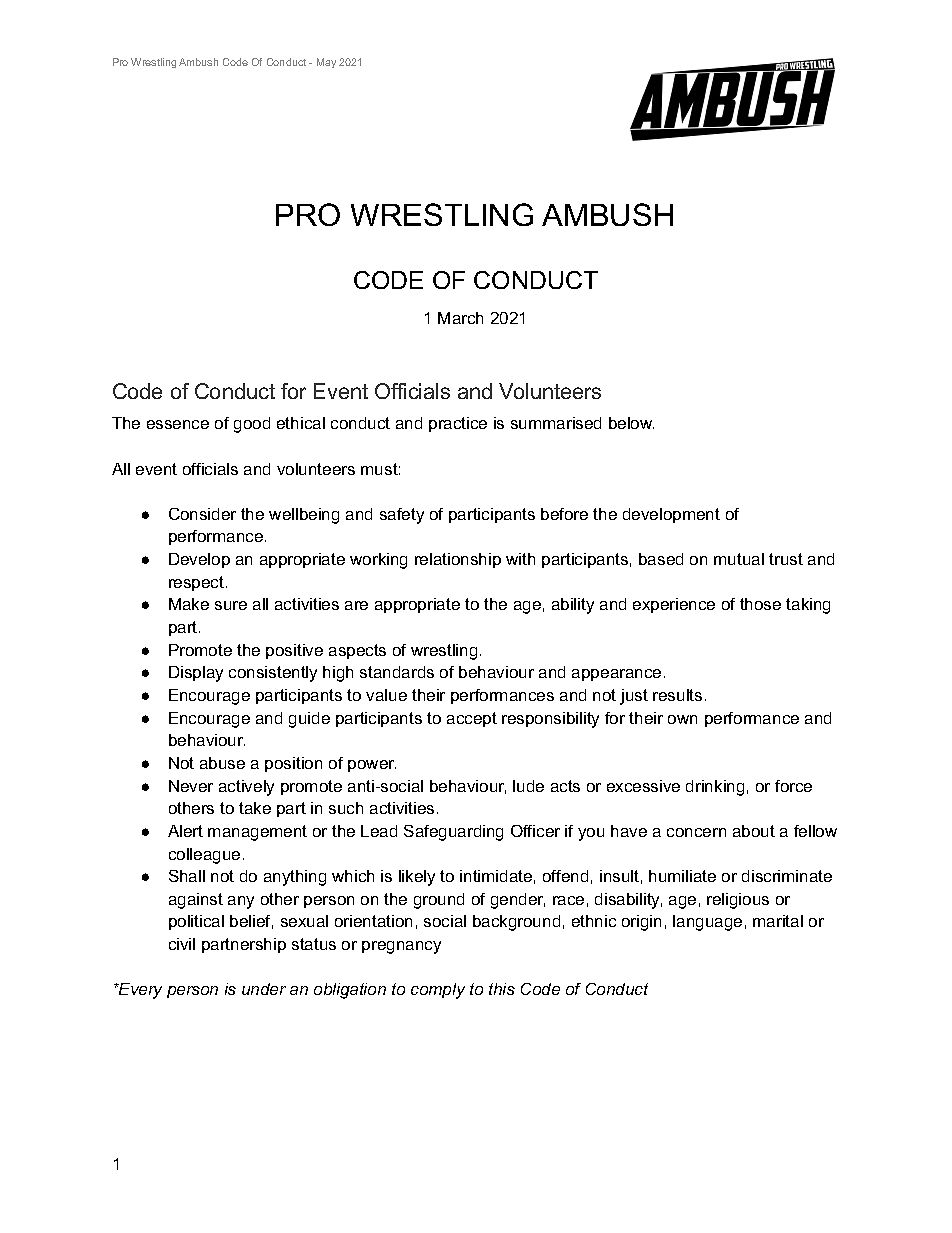 This image has height=1233, width=952. What do you see at coordinates (739, 559) in the image?
I see `mutual` at bounding box center [739, 559].
